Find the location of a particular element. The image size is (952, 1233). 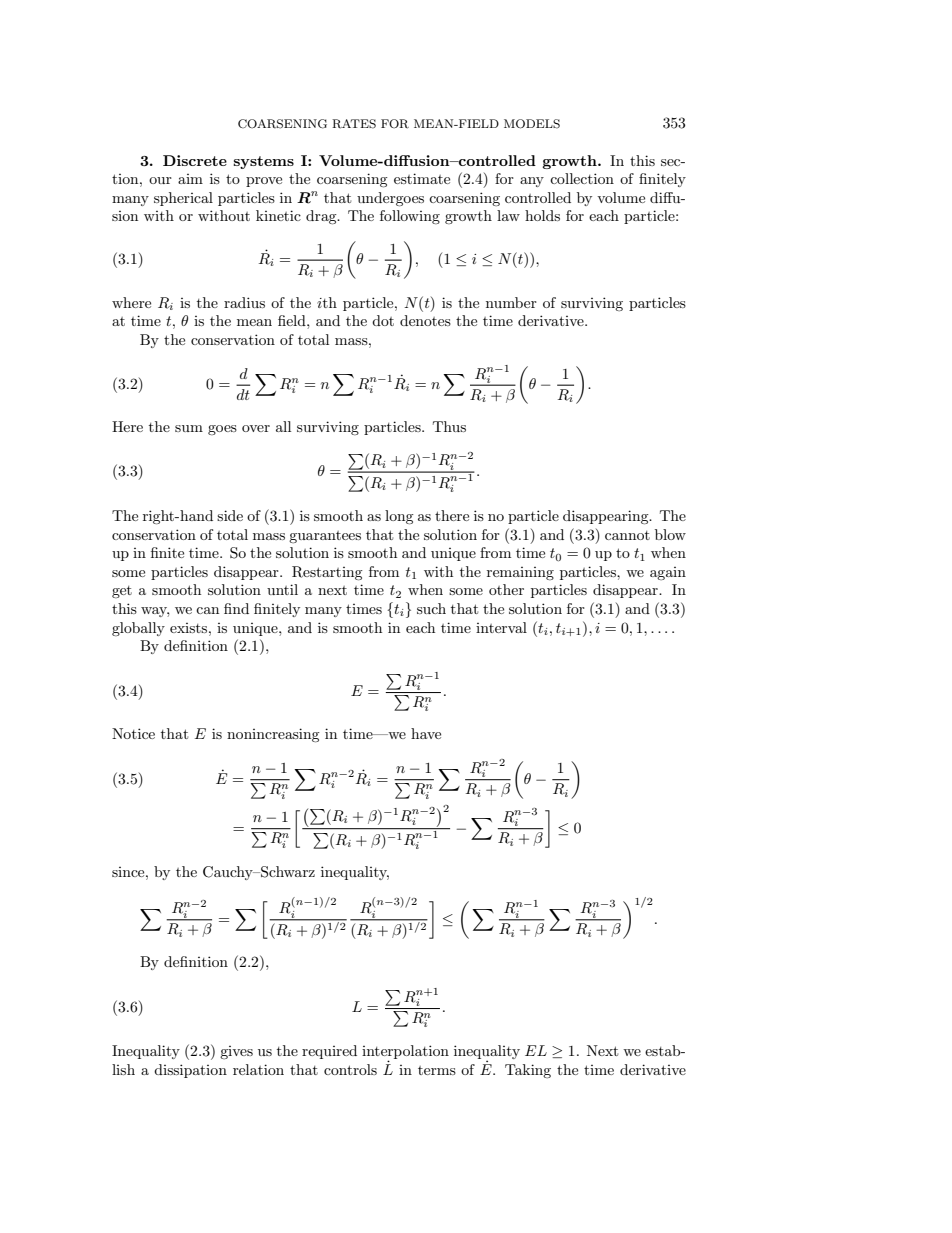

such is located at coordinates (431, 608).
